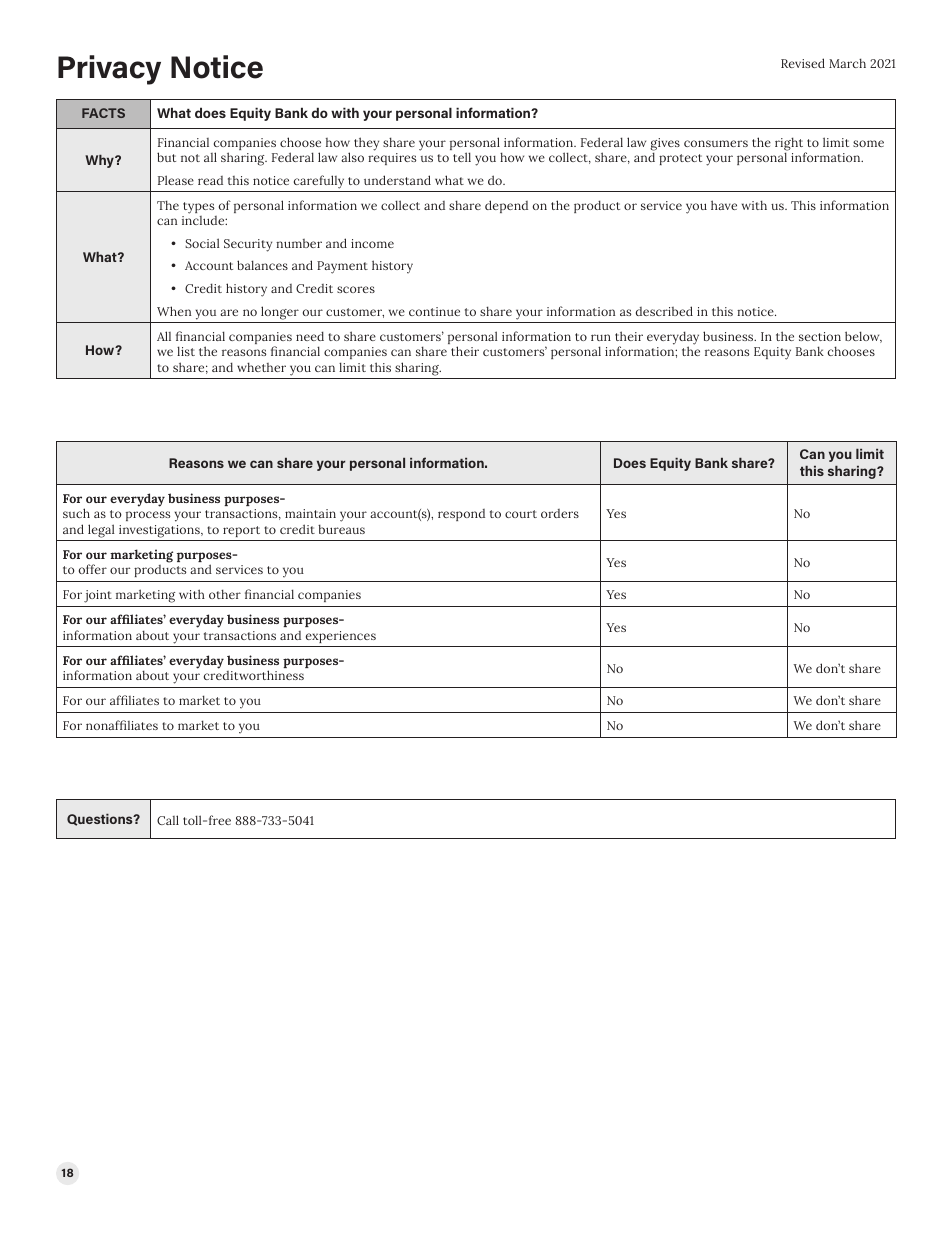 Image resolution: width=952 pixels, height=1233 pixels. I want to click on section, so click(820, 336).
